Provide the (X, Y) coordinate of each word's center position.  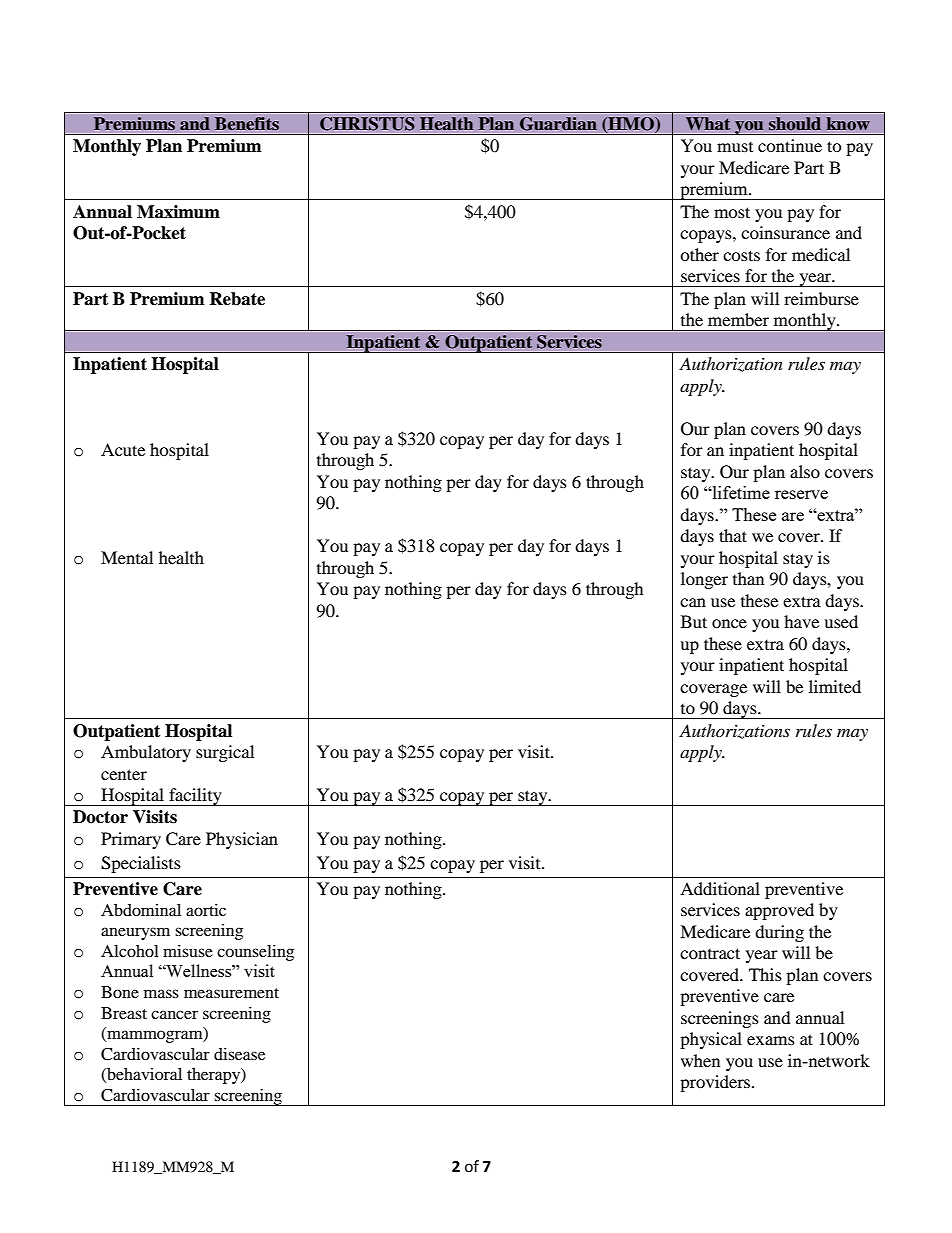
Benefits (247, 123)
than (748, 578)
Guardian (558, 124)
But (694, 621)
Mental (127, 557)
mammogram (155, 1036)
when (700, 1060)
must (735, 147)
